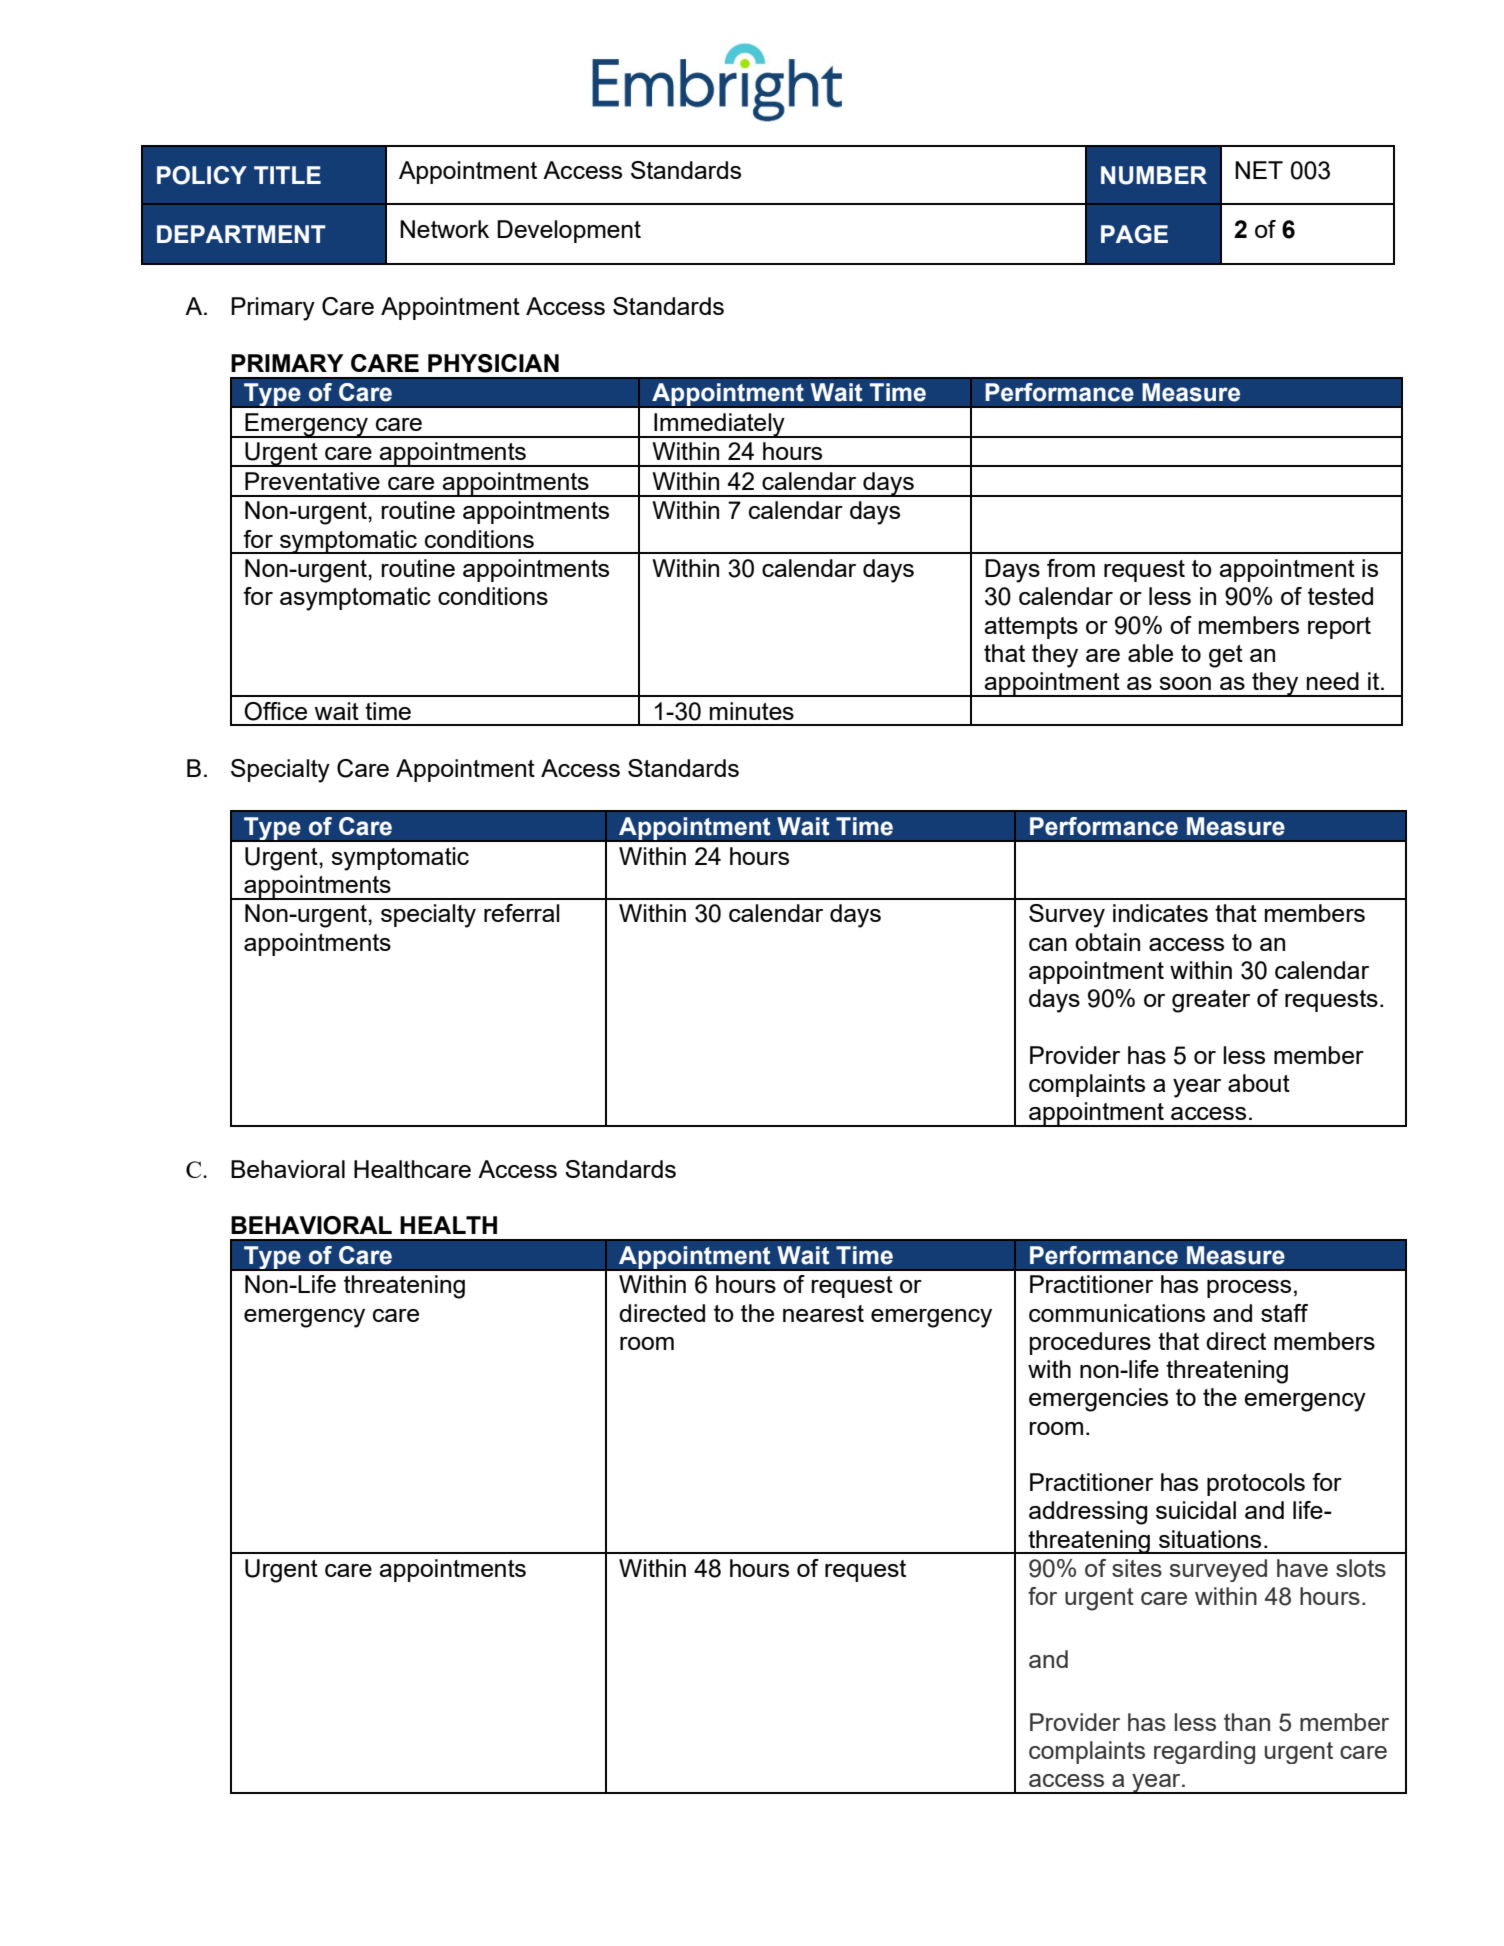 The height and width of the document is (1946, 1504). I want to click on procedures, so click(1090, 1343).
